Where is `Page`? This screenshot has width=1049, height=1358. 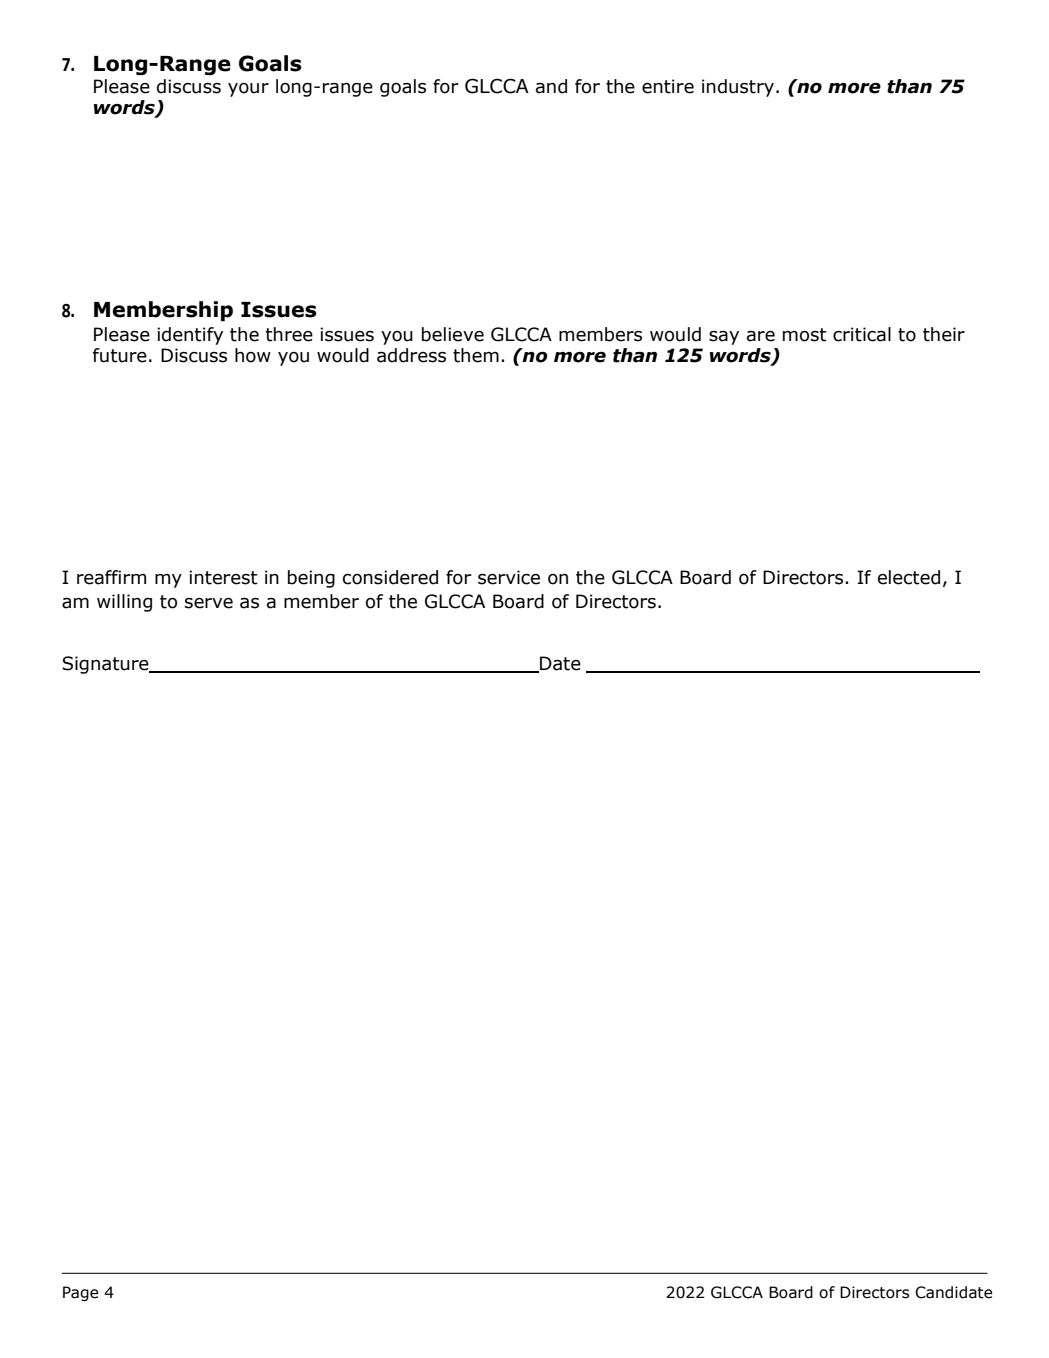
Page is located at coordinates (81, 1293).
